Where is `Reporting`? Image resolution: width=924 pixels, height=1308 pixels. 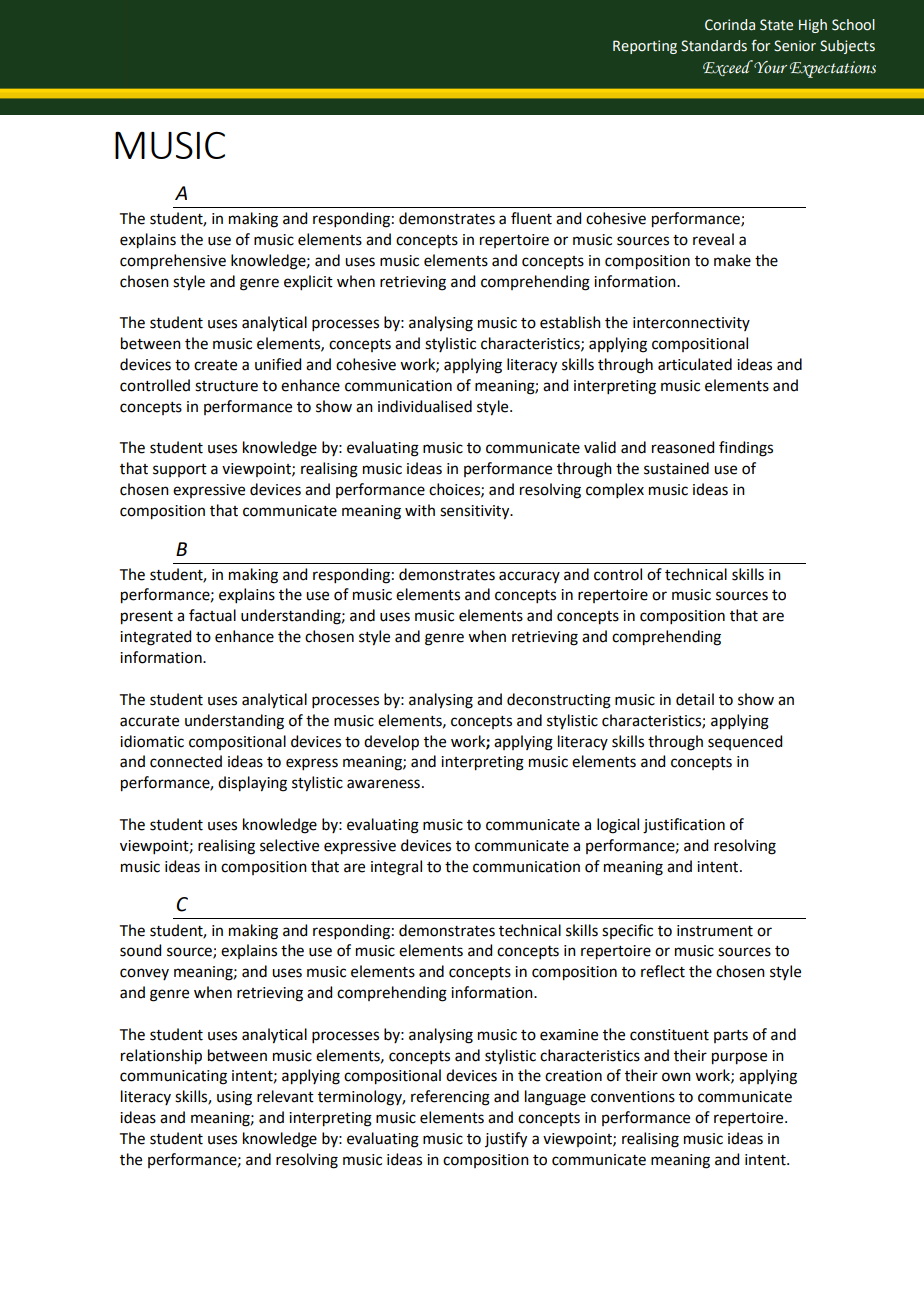
Reporting is located at coordinates (645, 47).
